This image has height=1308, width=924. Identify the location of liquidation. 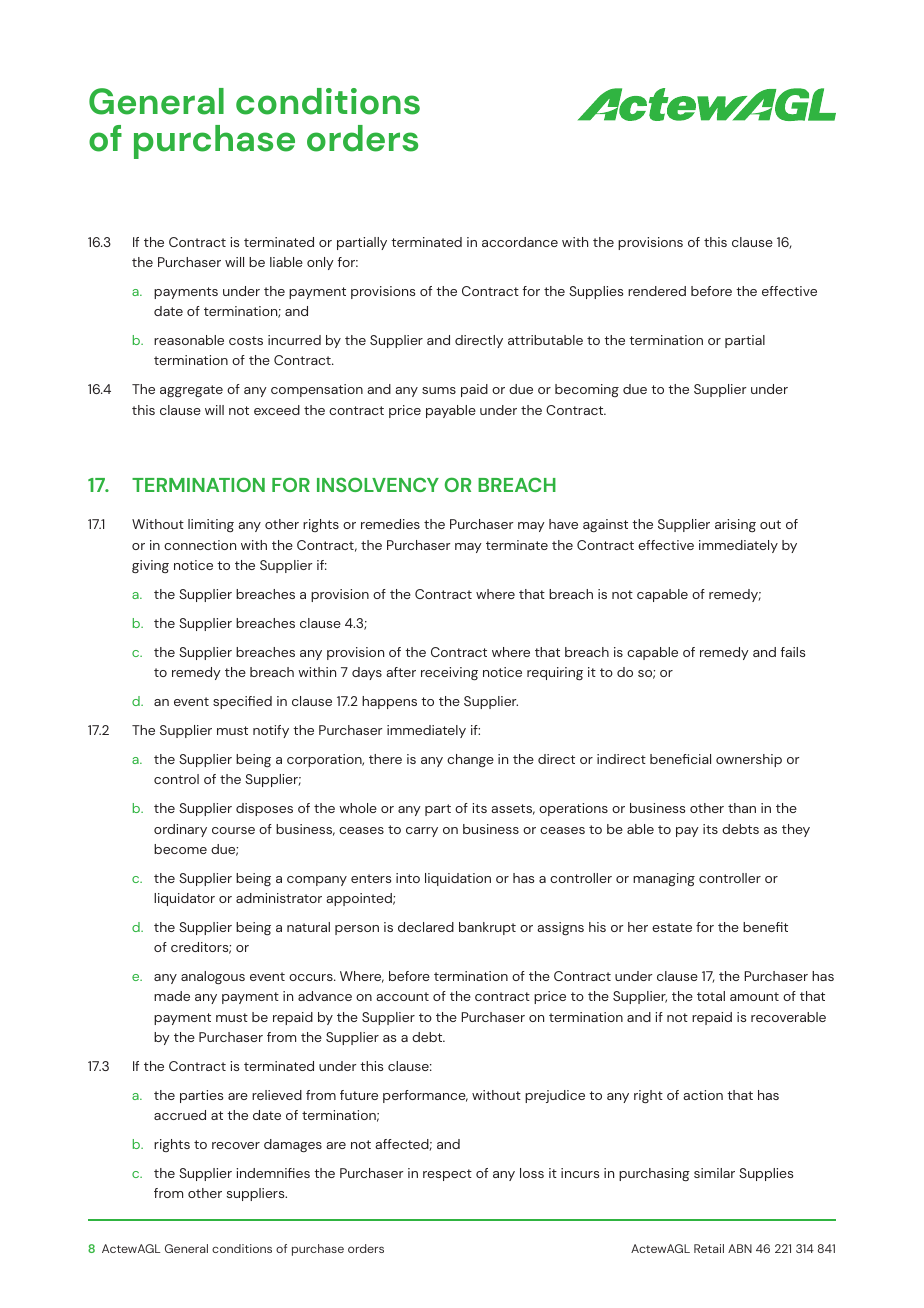
(458, 879).
